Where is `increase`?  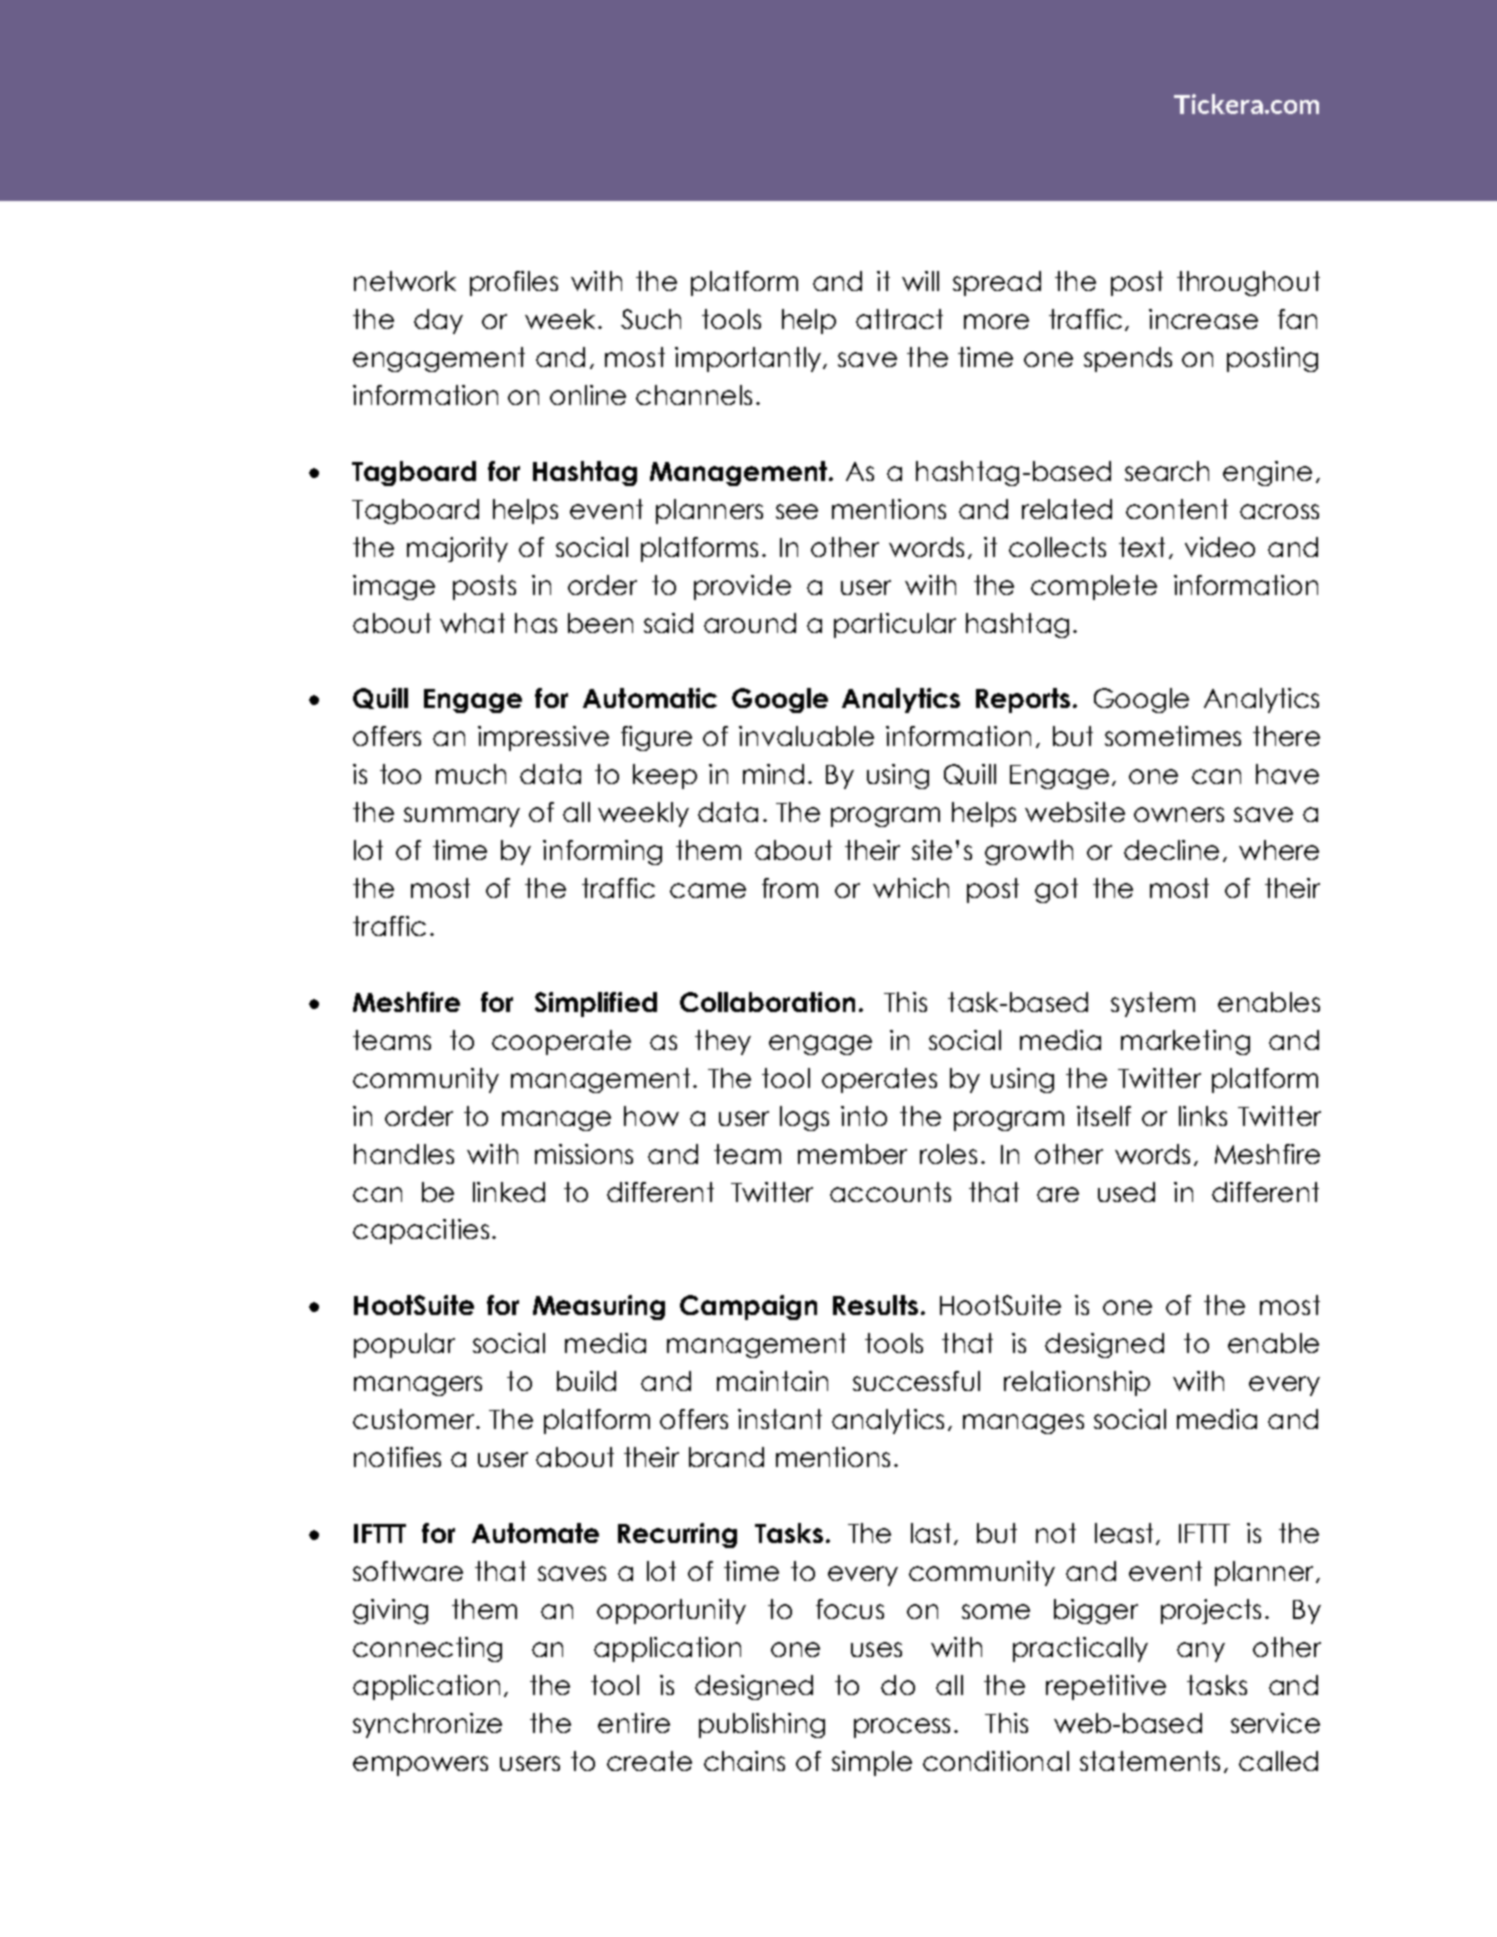 increase is located at coordinates (1203, 319).
